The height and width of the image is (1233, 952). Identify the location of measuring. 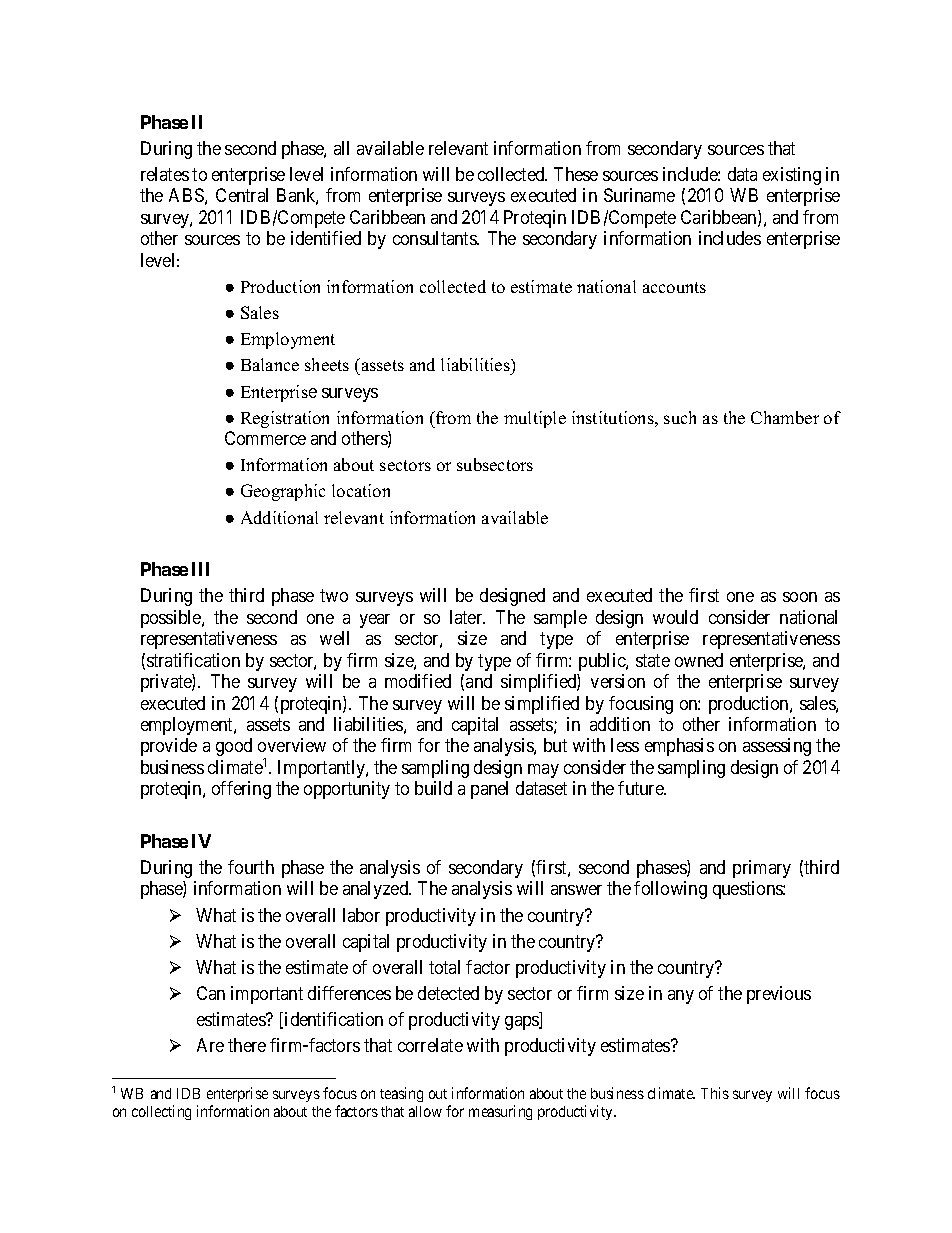
(500, 1112).
